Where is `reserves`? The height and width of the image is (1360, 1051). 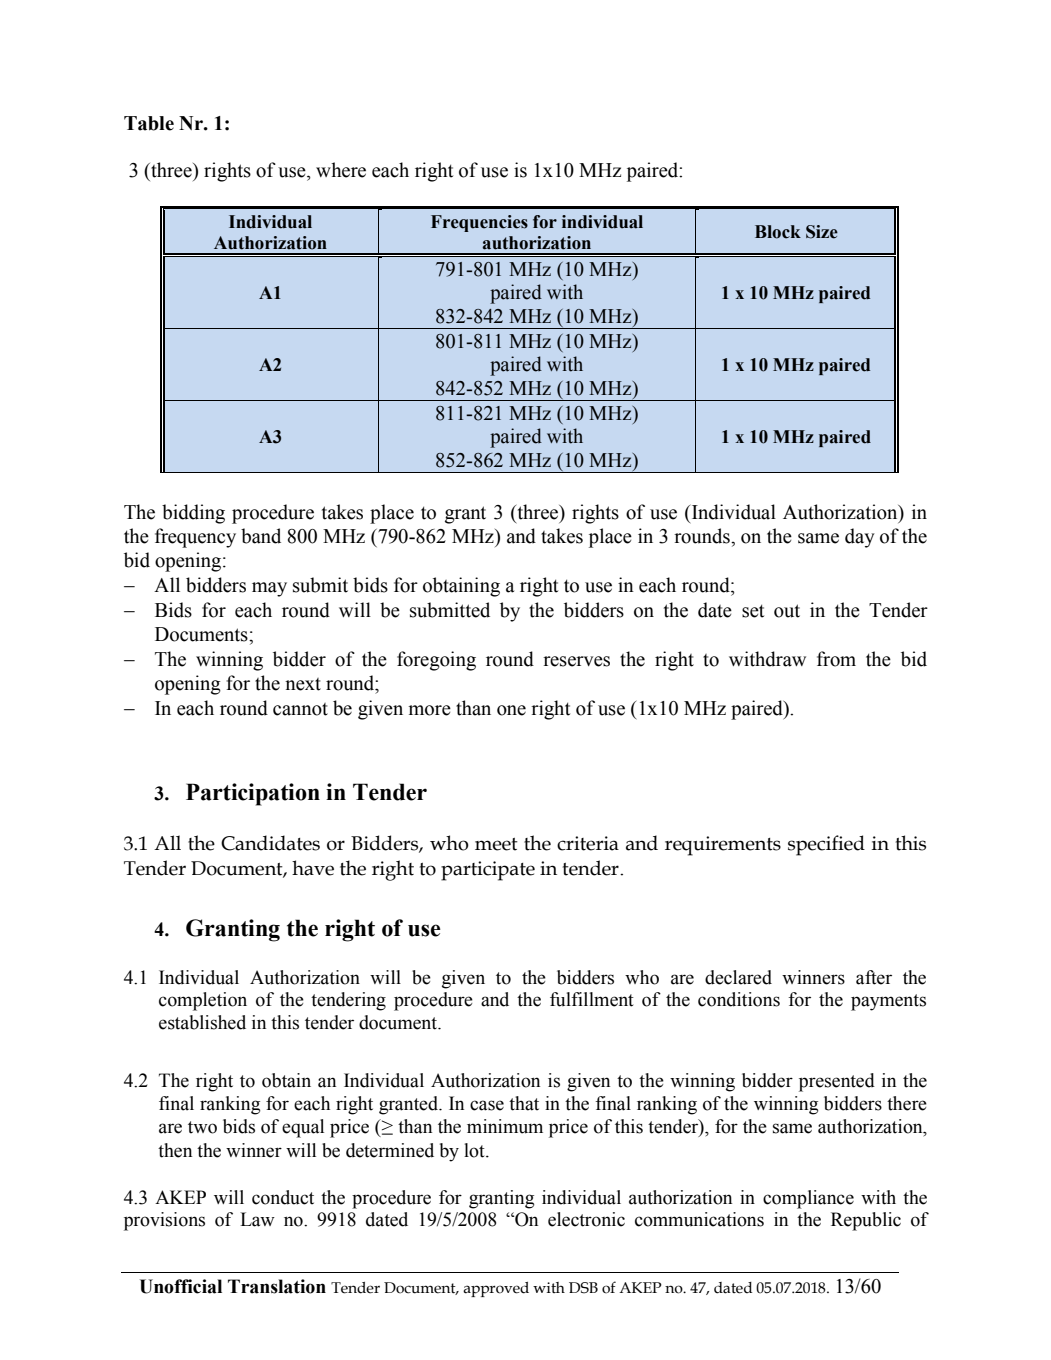
reserves is located at coordinates (576, 661).
